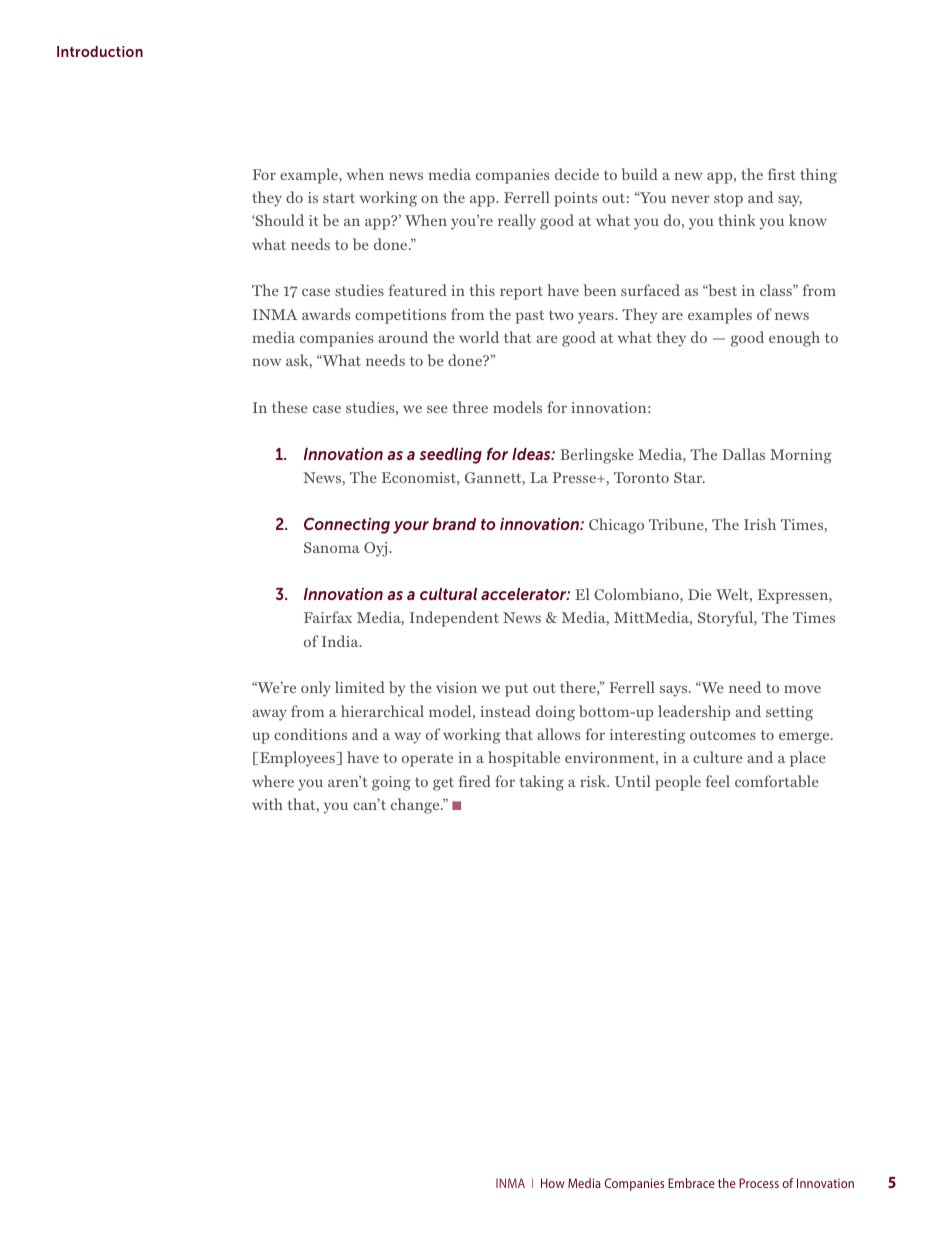 This document has height=1233, width=952. I want to click on feel, so click(717, 781).
